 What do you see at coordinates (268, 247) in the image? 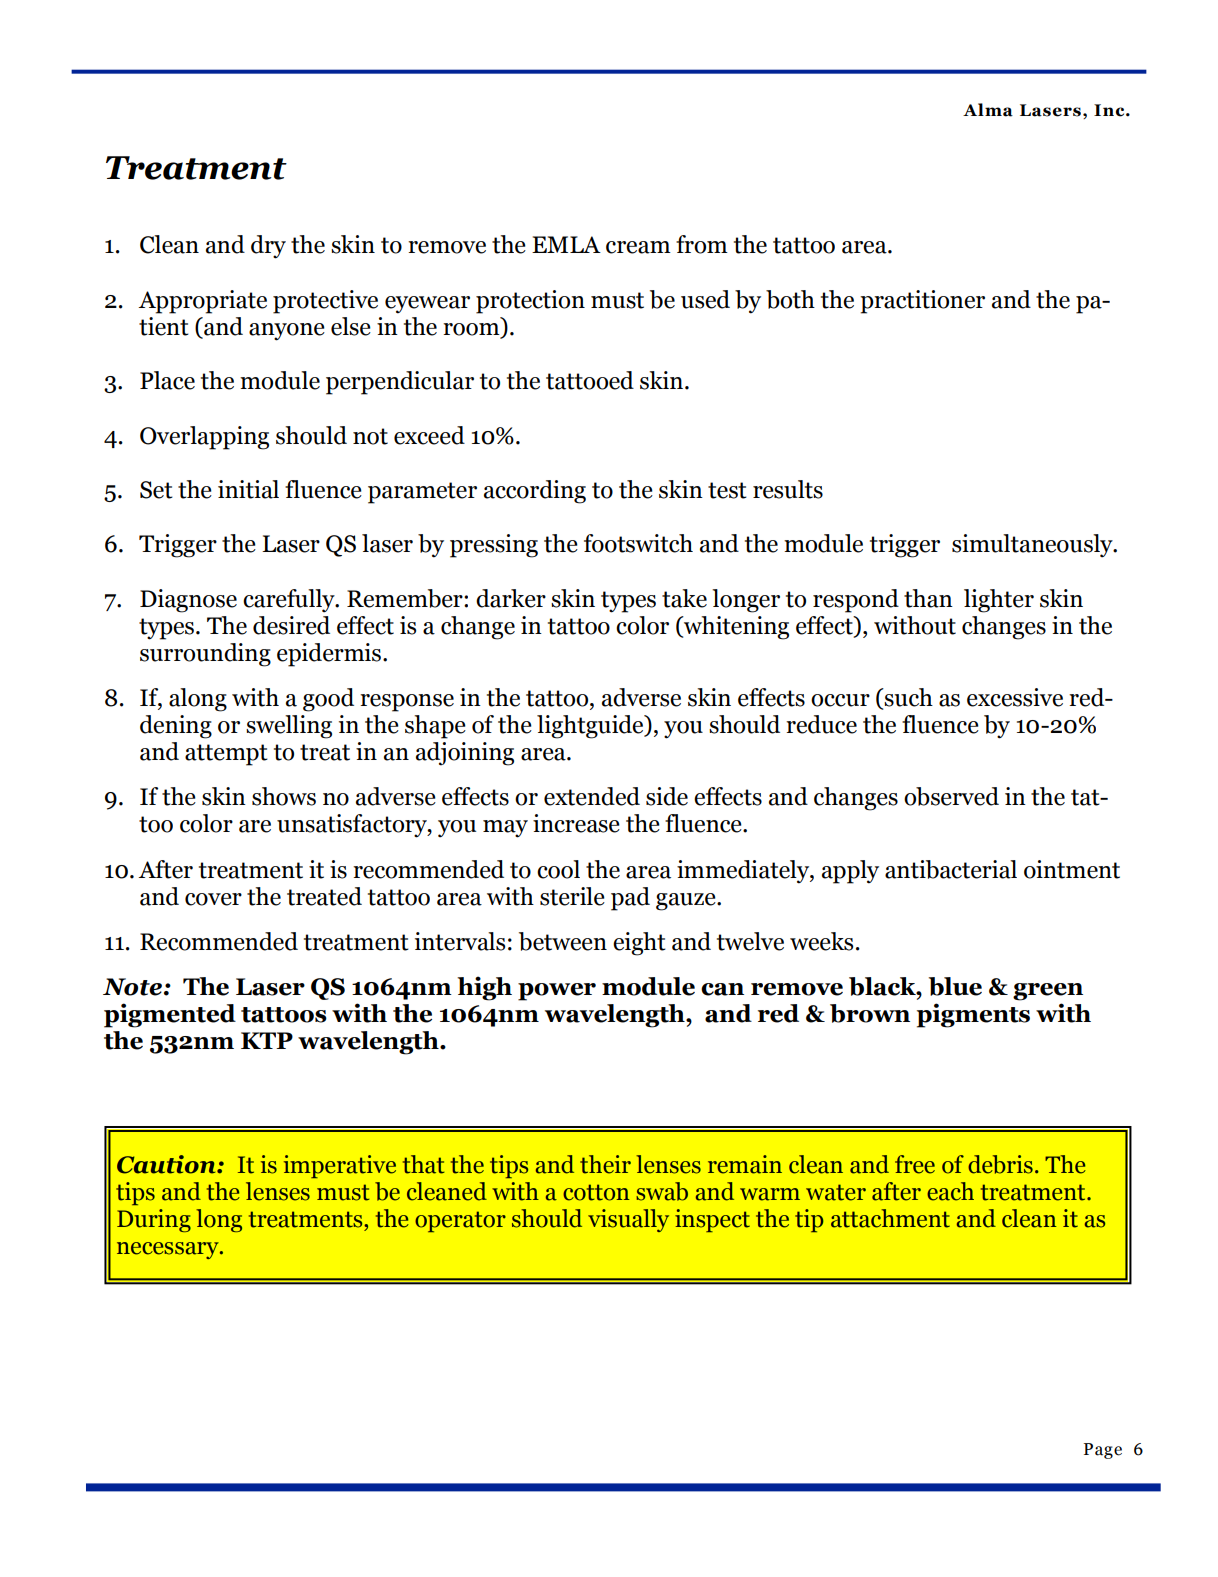
I see `dry` at bounding box center [268, 247].
